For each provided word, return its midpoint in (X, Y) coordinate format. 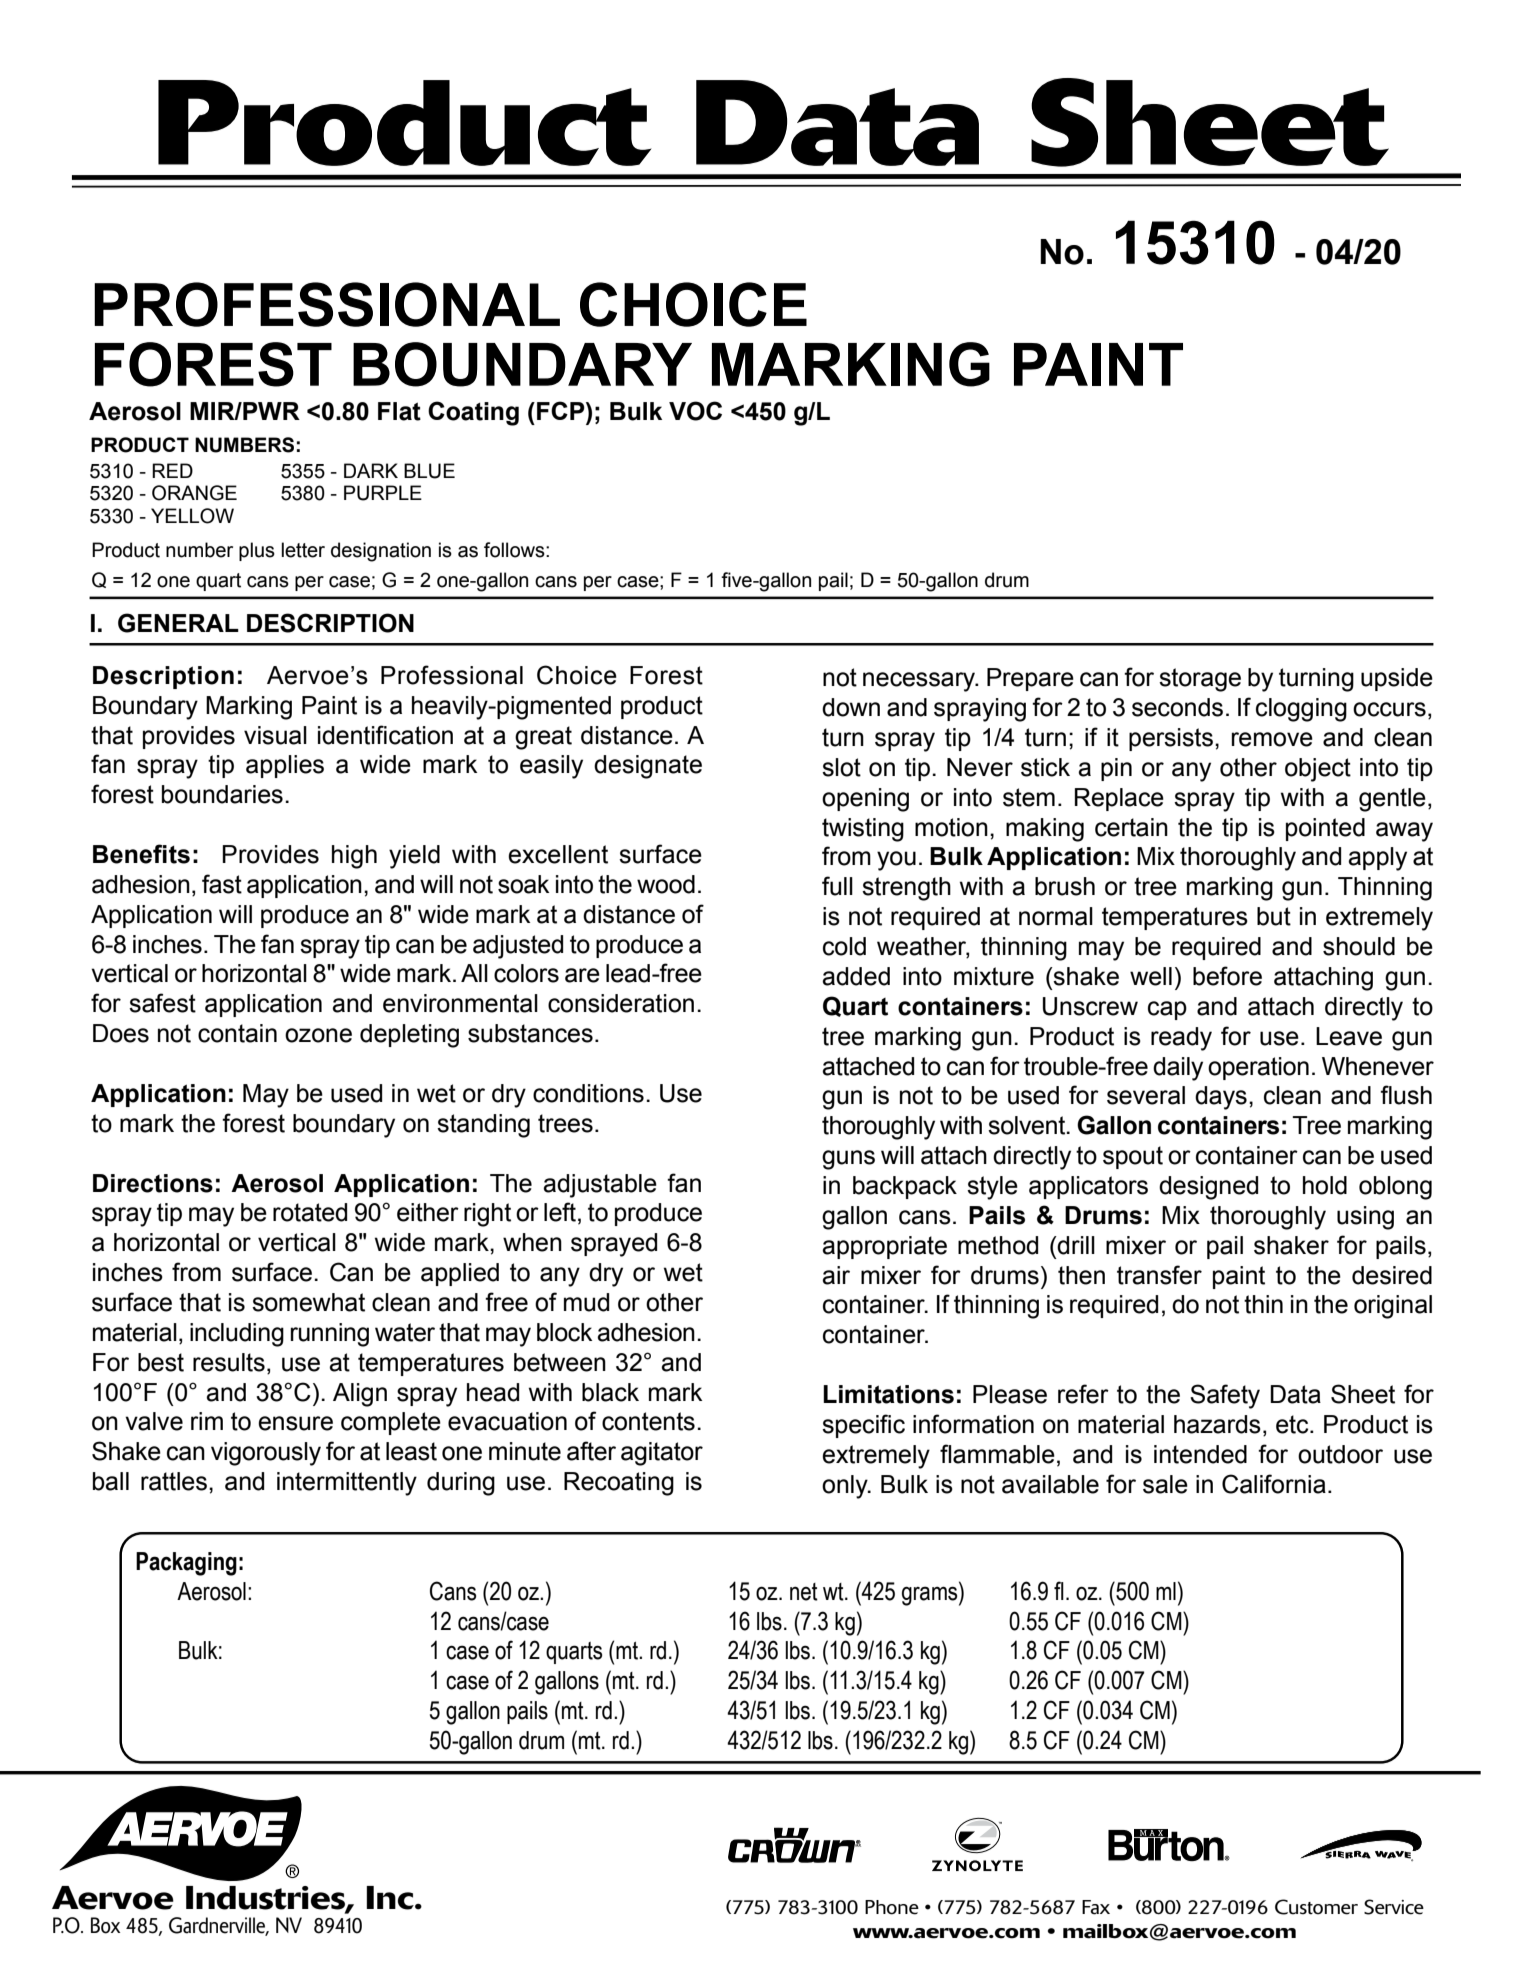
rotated (310, 1212)
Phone (892, 1907)
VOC (695, 411)
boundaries (222, 794)
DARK (371, 470)
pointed (1325, 829)
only (846, 1487)
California (1274, 1484)
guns (848, 1160)
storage (1200, 680)
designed (1208, 1188)
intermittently (347, 1484)
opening (865, 800)
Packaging (186, 1564)
